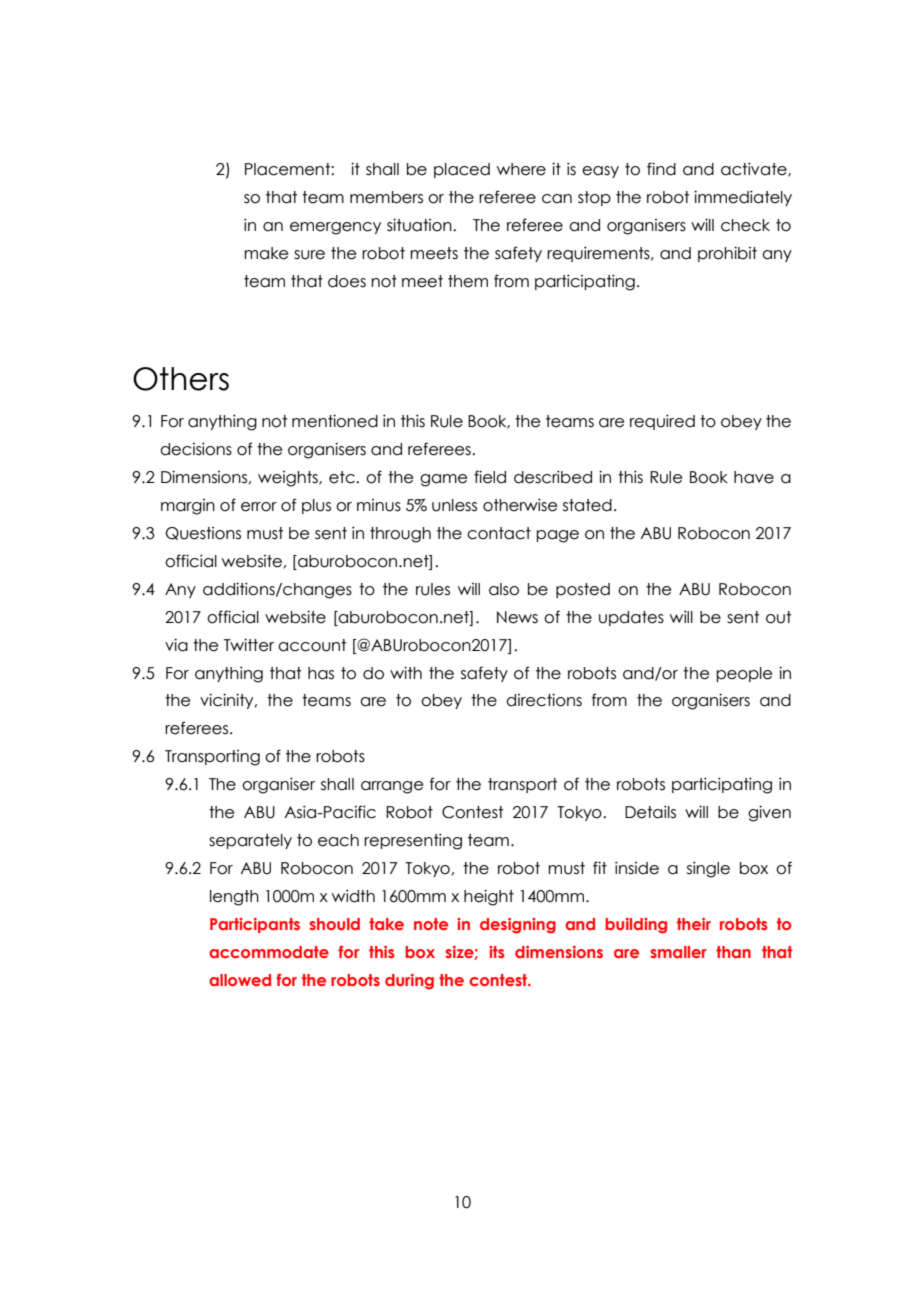  What do you see at coordinates (269, 952) in the screenshot?
I see `accommodate` at bounding box center [269, 952].
